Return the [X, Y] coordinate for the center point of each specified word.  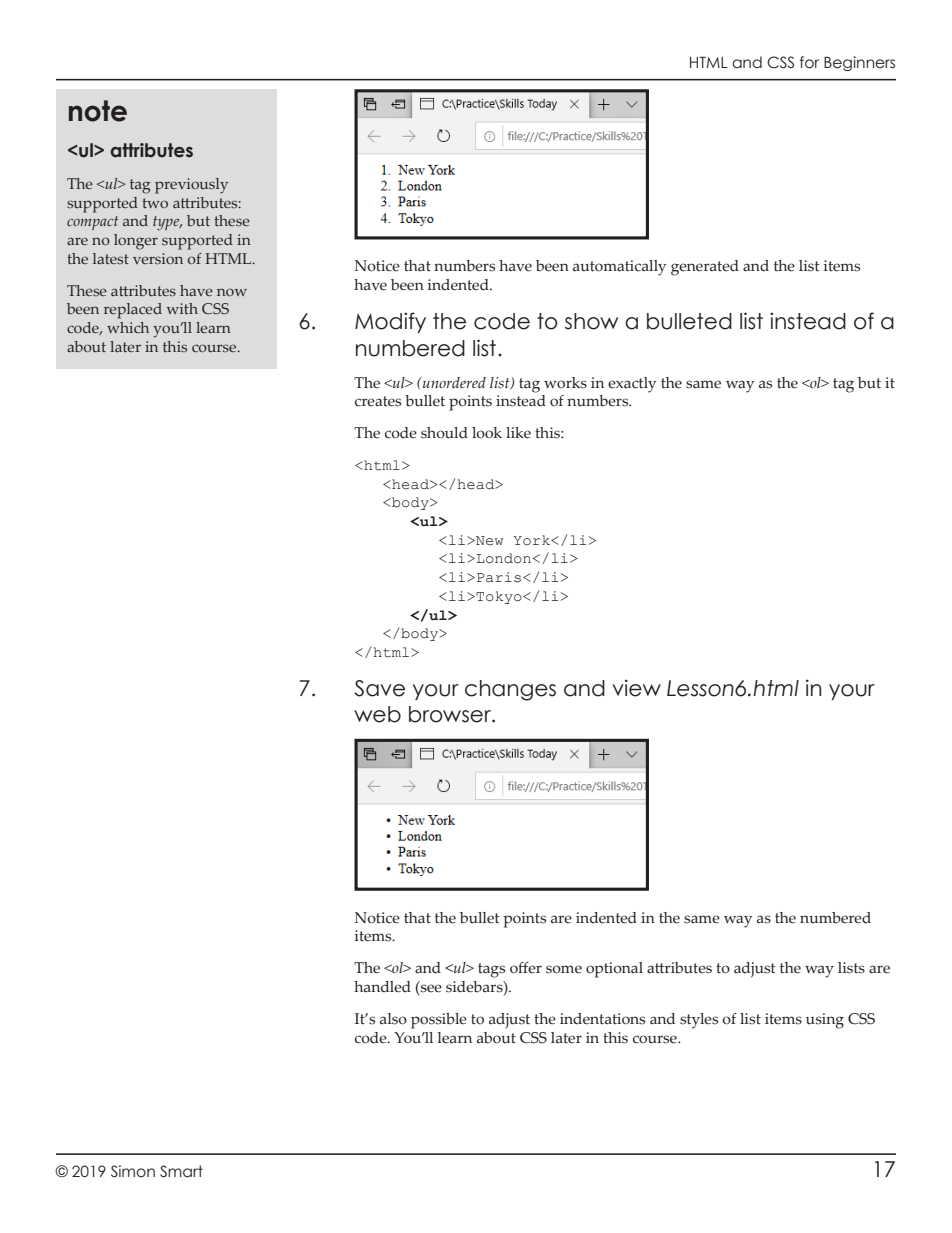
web [377, 714]
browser [451, 714]
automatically [619, 268]
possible [439, 1021]
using [825, 1021]
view [636, 688]
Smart [181, 1171]
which [128, 327]
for [809, 62]
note [98, 111]
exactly [632, 385]
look [487, 433]
